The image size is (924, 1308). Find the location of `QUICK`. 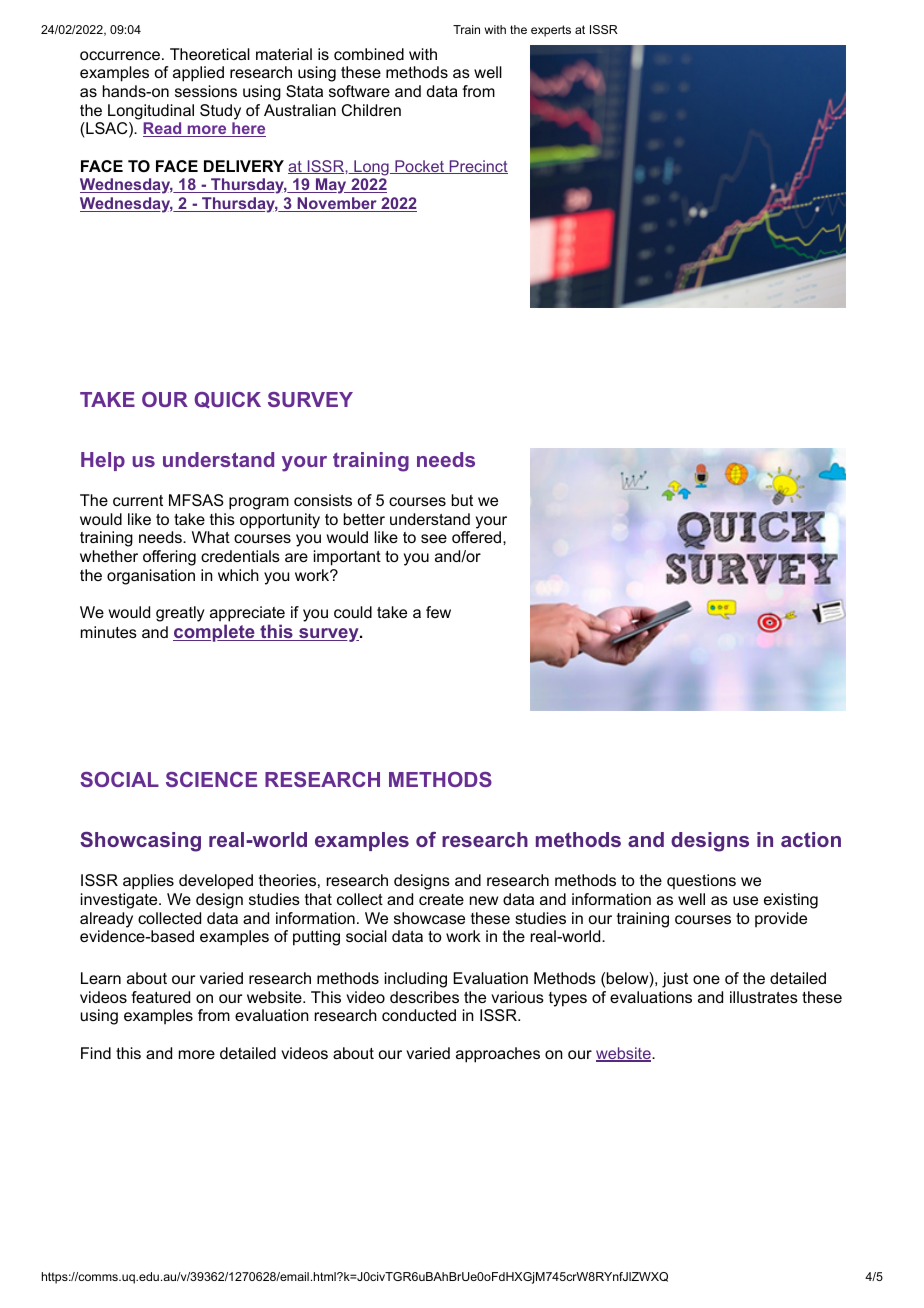

QUICK is located at coordinates (227, 400).
